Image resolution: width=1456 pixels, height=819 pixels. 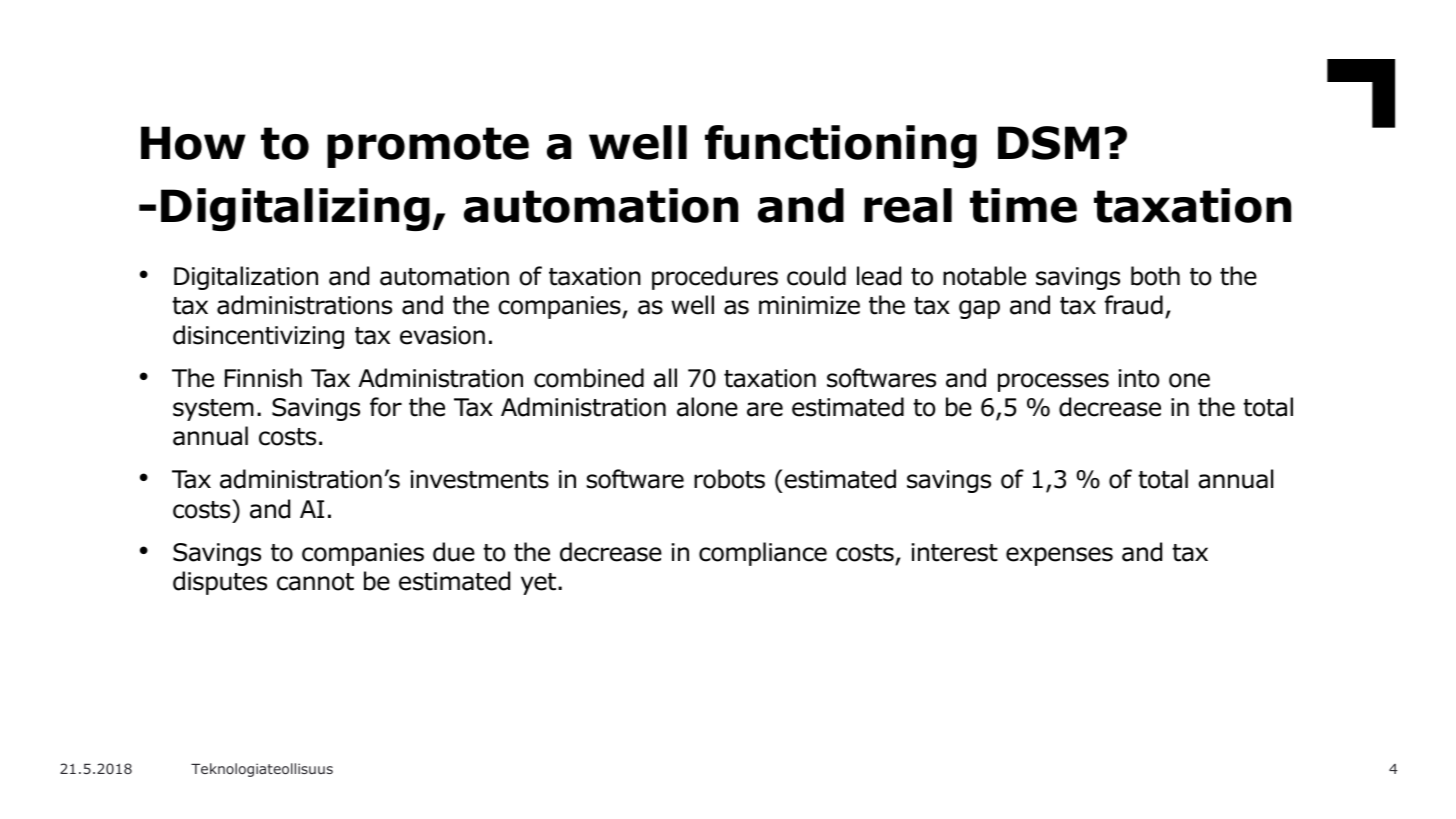 What do you see at coordinates (841, 146) in the document?
I see `functioning` at bounding box center [841, 146].
